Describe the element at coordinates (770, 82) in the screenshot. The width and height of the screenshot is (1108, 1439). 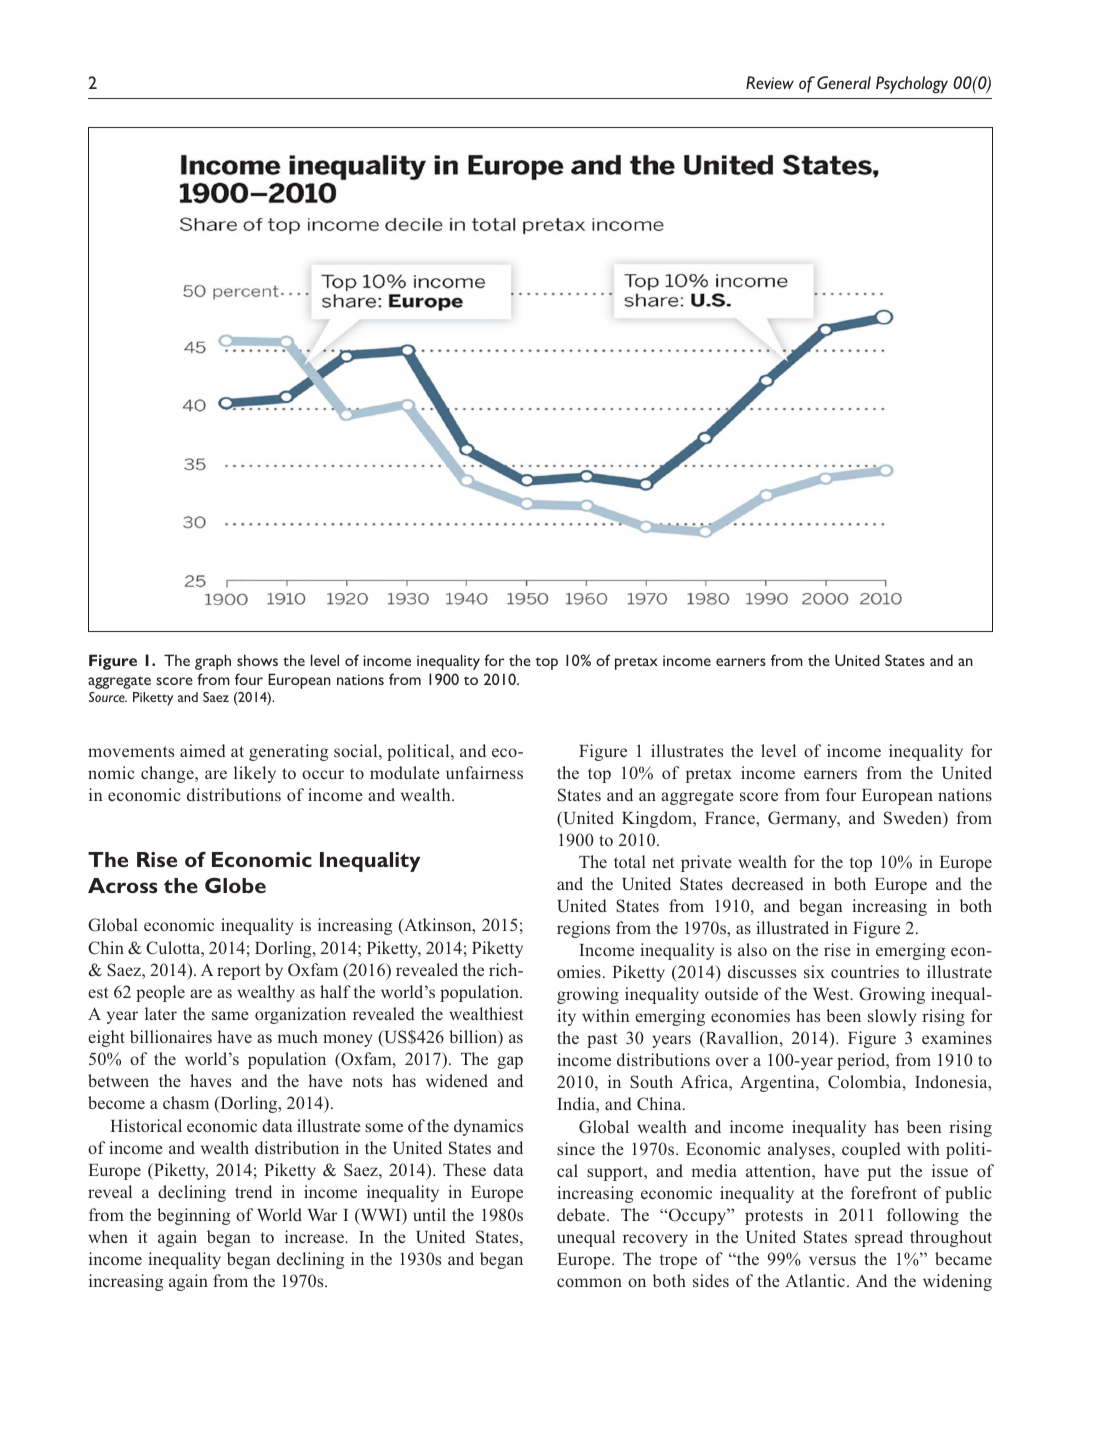
I see `Review` at that location.
